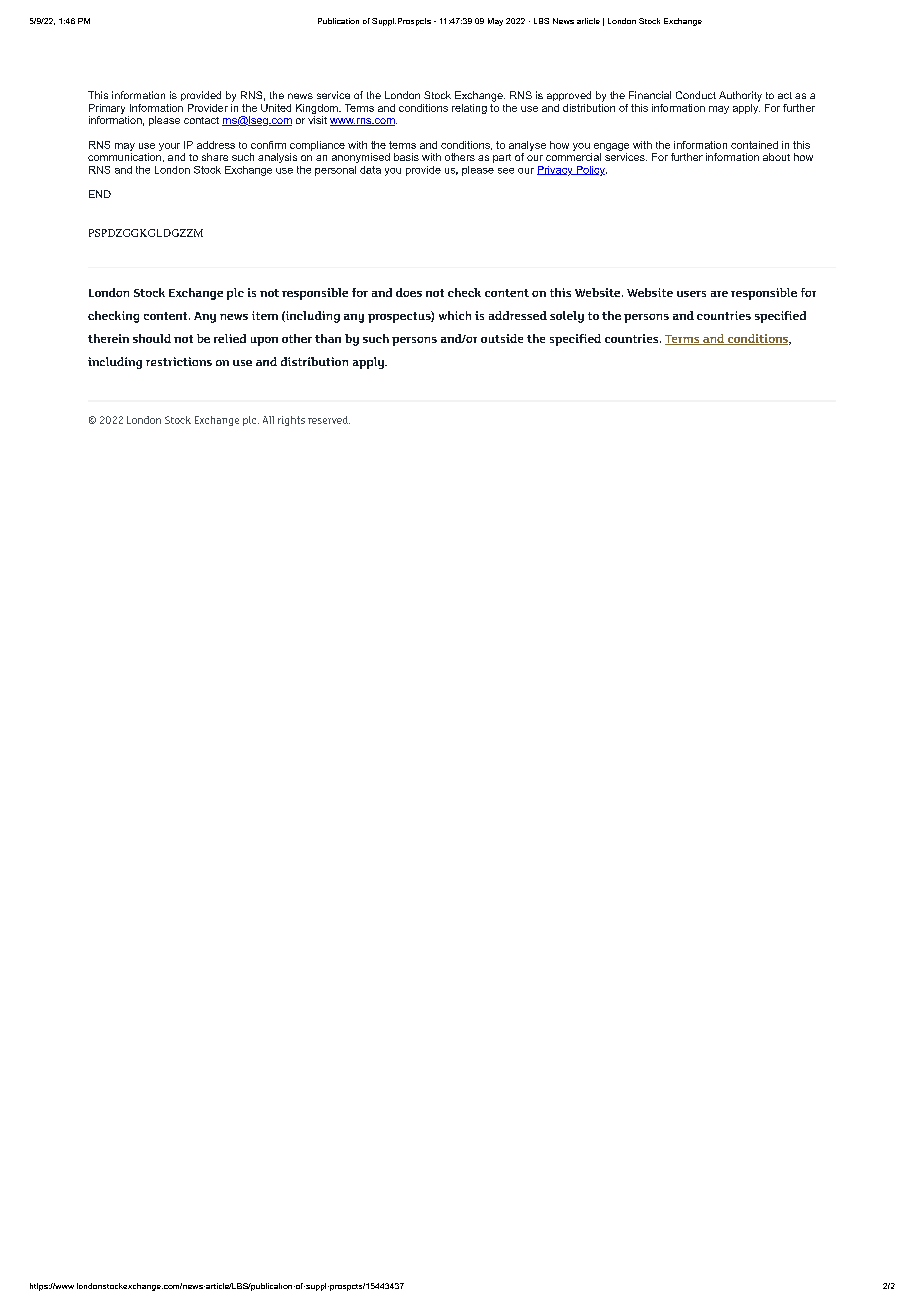 Image resolution: width=924 pixels, height=1308 pixels. What do you see at coordinates (691, 294) in the screenshot?
I see `users` at bounding box center [691, 294].
